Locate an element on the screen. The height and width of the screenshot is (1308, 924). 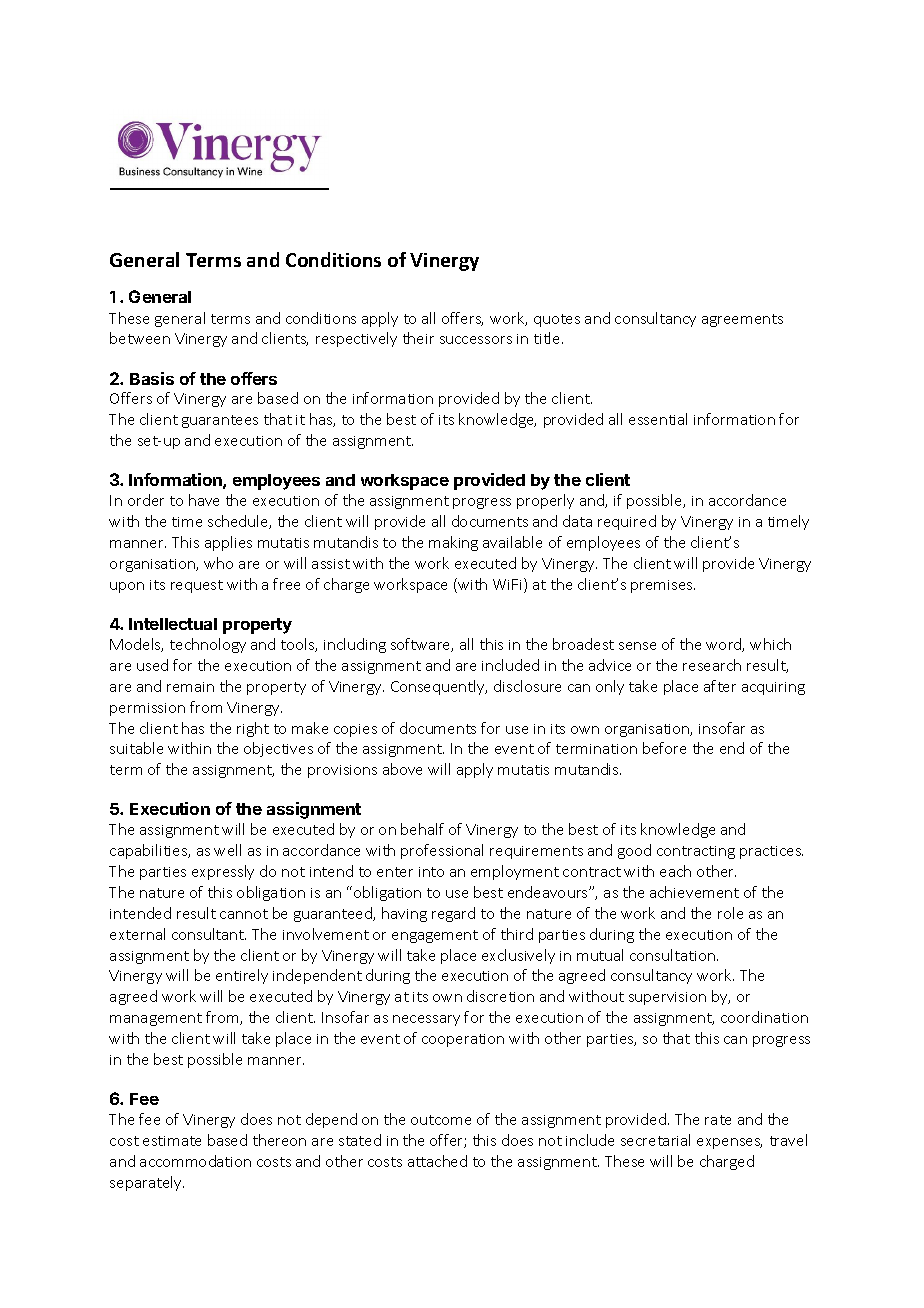
making is located at coordinates (453, 543).
